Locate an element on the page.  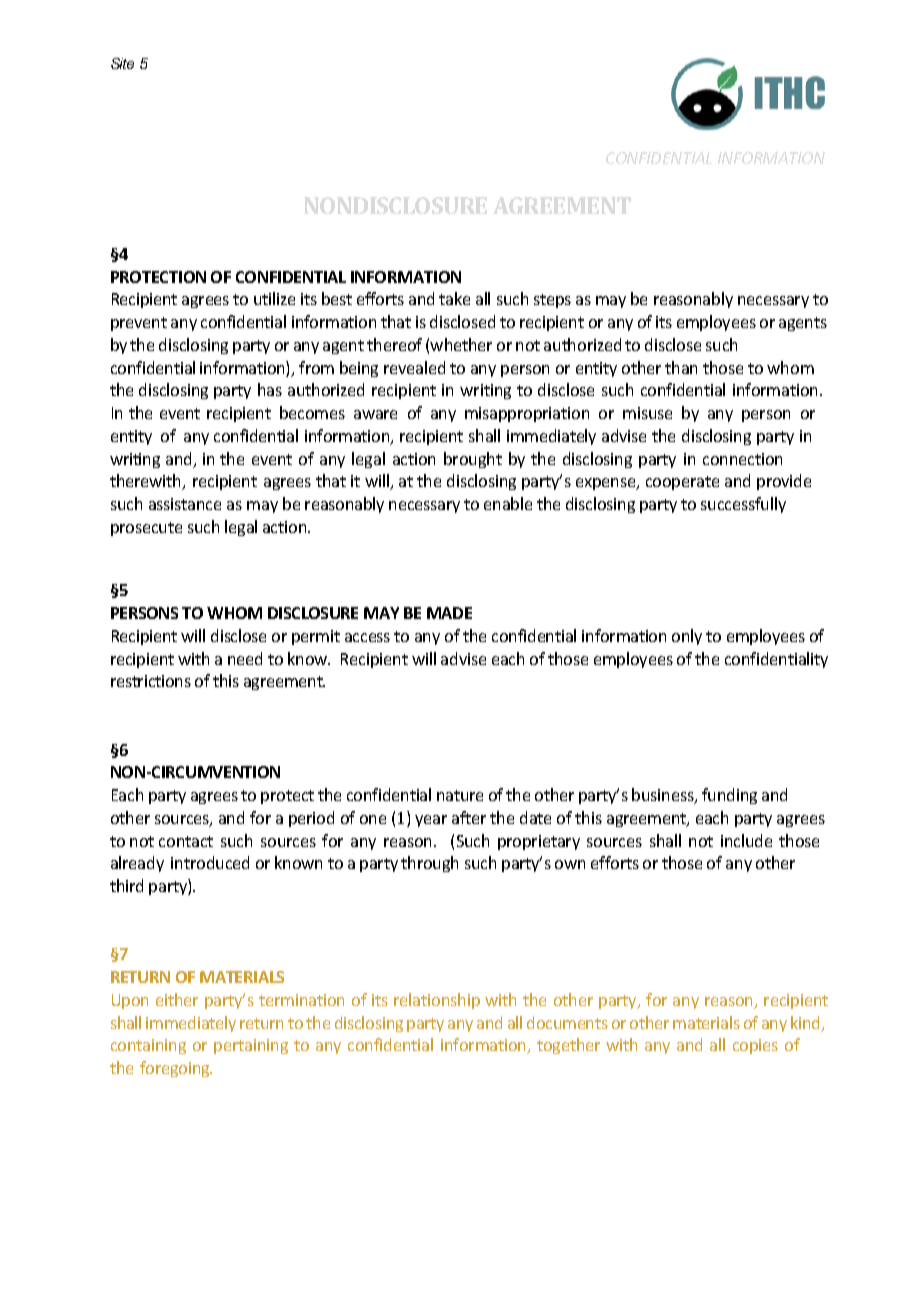
successfully is located at coordinates (743, 505).
